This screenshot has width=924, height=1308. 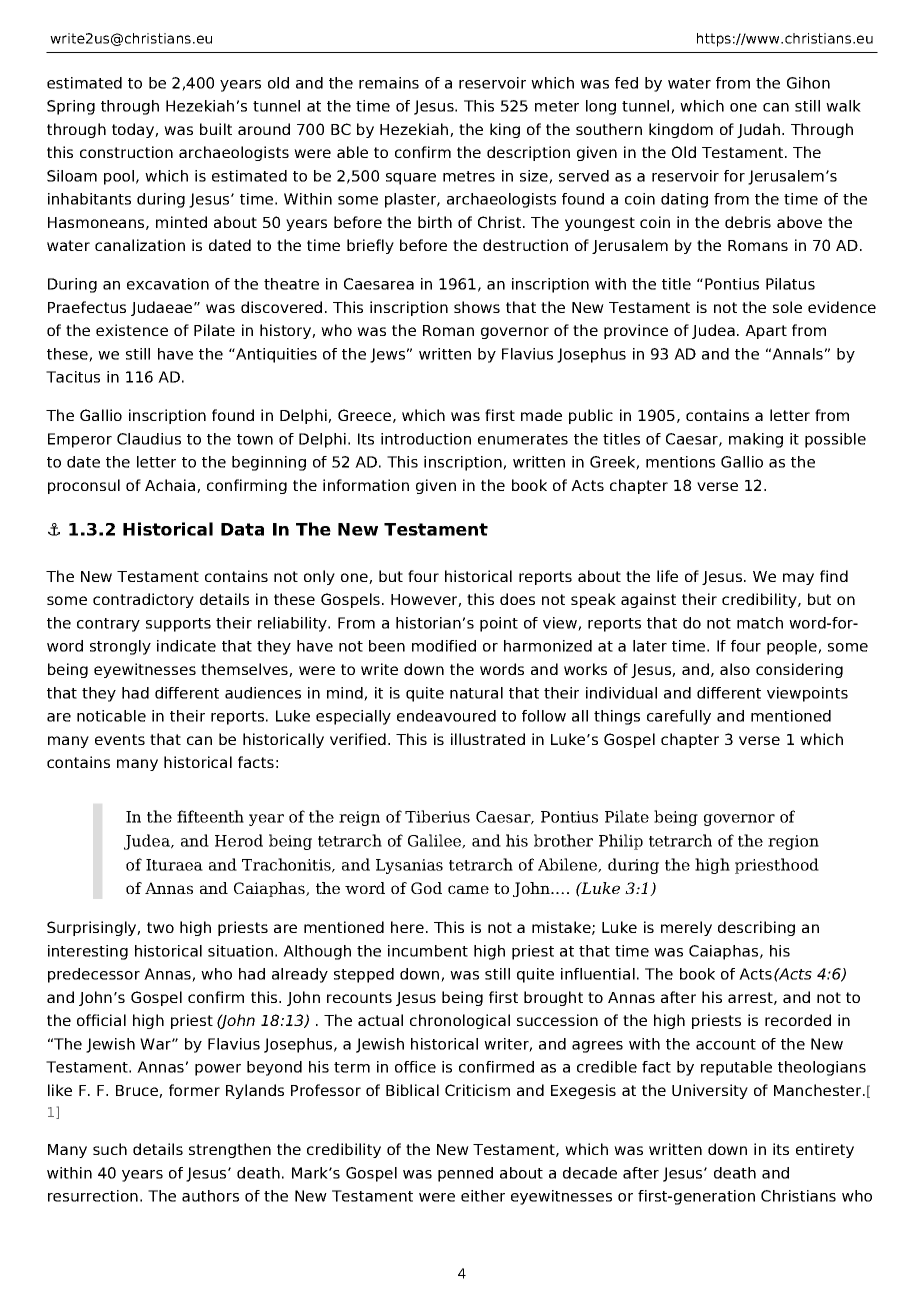 I want to click on remains, so click(x=389, y=83).
